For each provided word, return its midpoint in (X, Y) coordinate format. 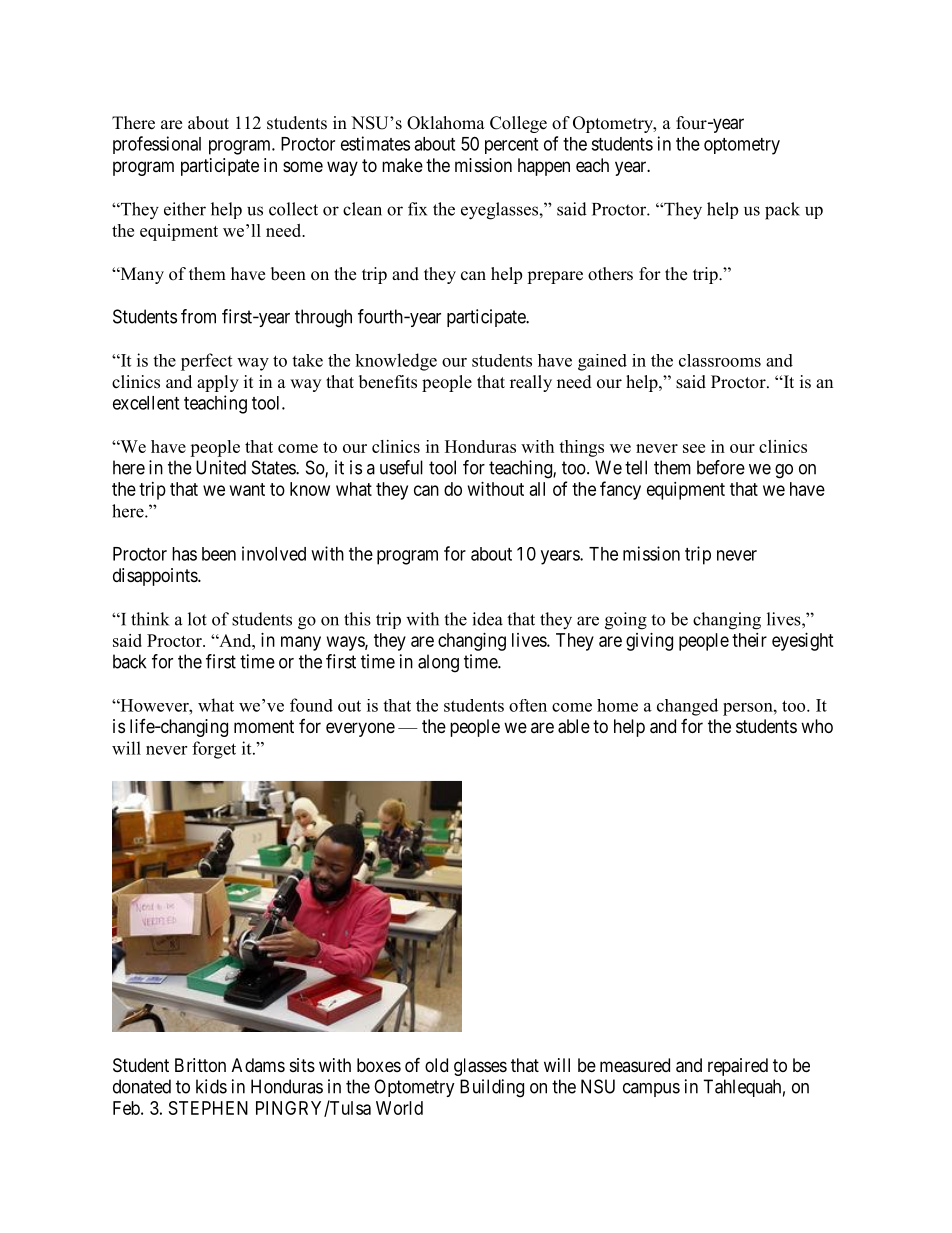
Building (492, 1088)
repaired (738, 1067)
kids (211, 1086)
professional (157, 145)
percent (511, 146)
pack (782, 211)
